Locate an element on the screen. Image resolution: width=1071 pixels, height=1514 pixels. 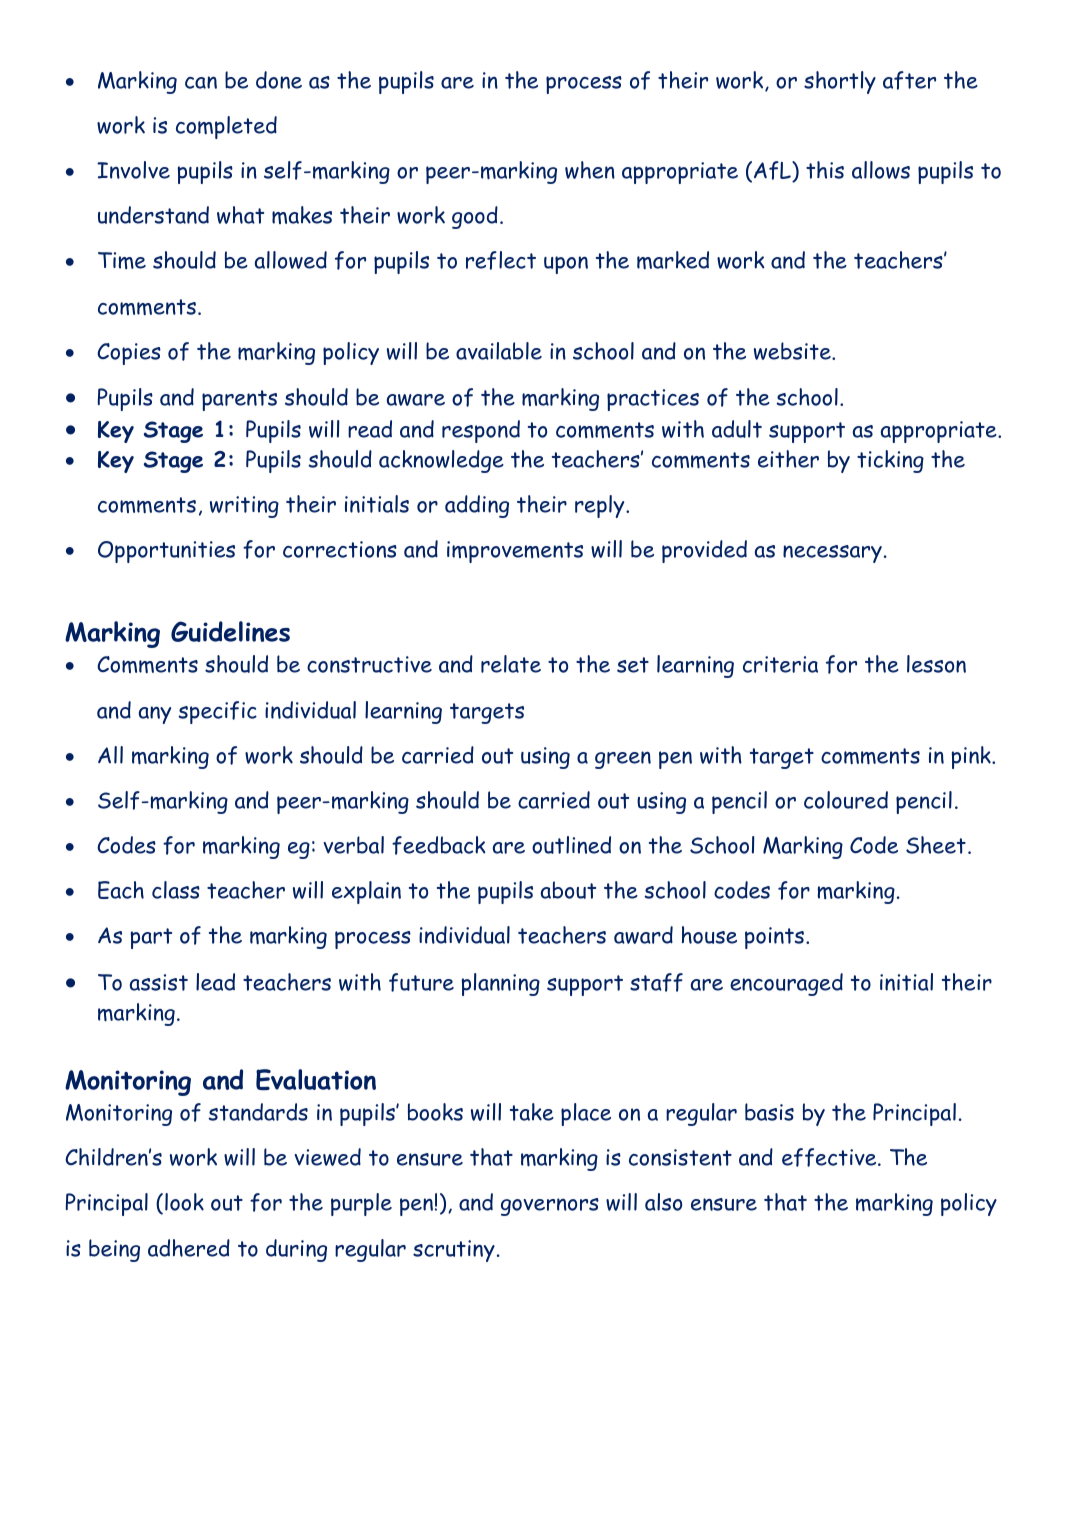
when is located at coordinates (590, 170).
